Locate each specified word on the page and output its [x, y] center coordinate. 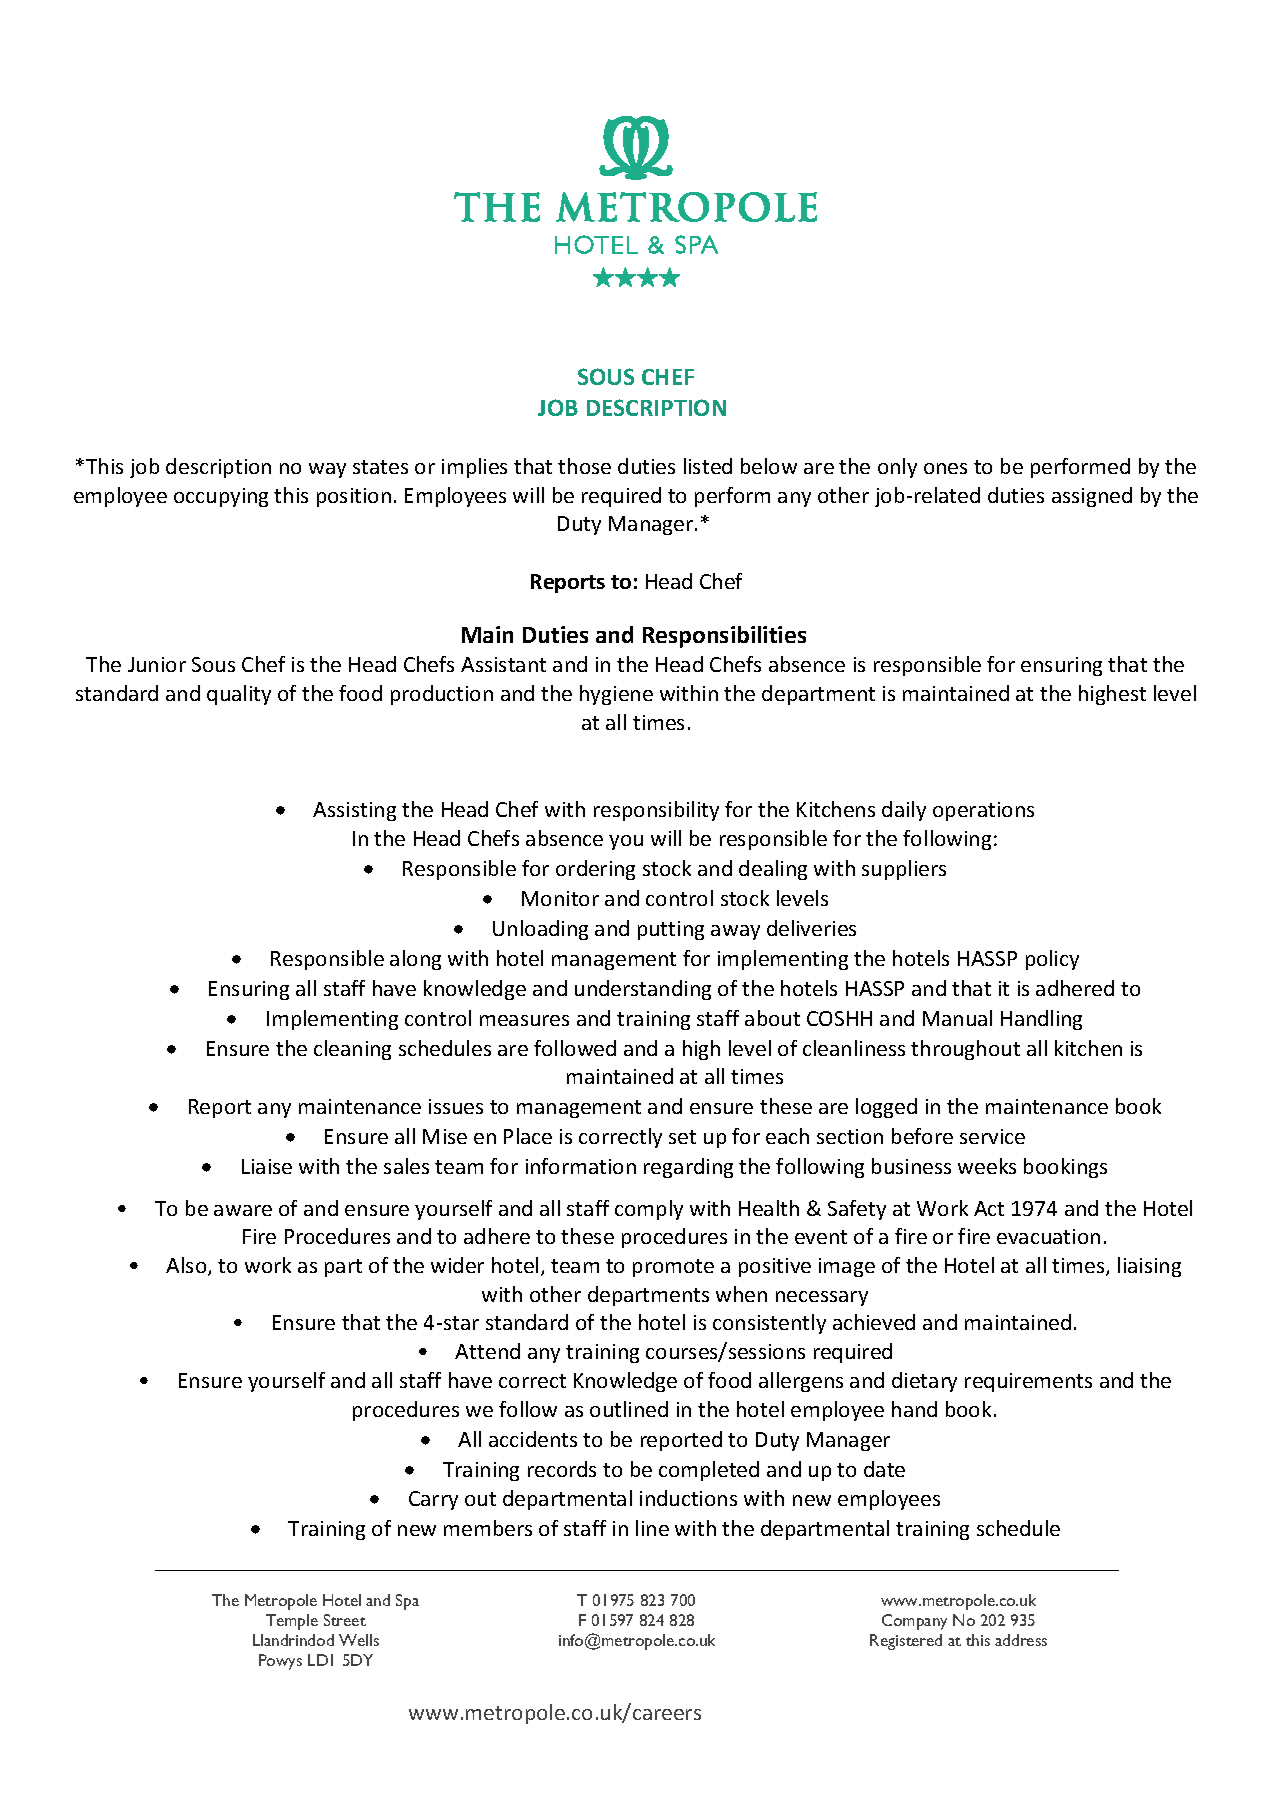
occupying [221, 497]
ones [945, 468]
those [584, 466]
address [1021, 1640]
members [488, 1528]
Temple [292, 1622]
